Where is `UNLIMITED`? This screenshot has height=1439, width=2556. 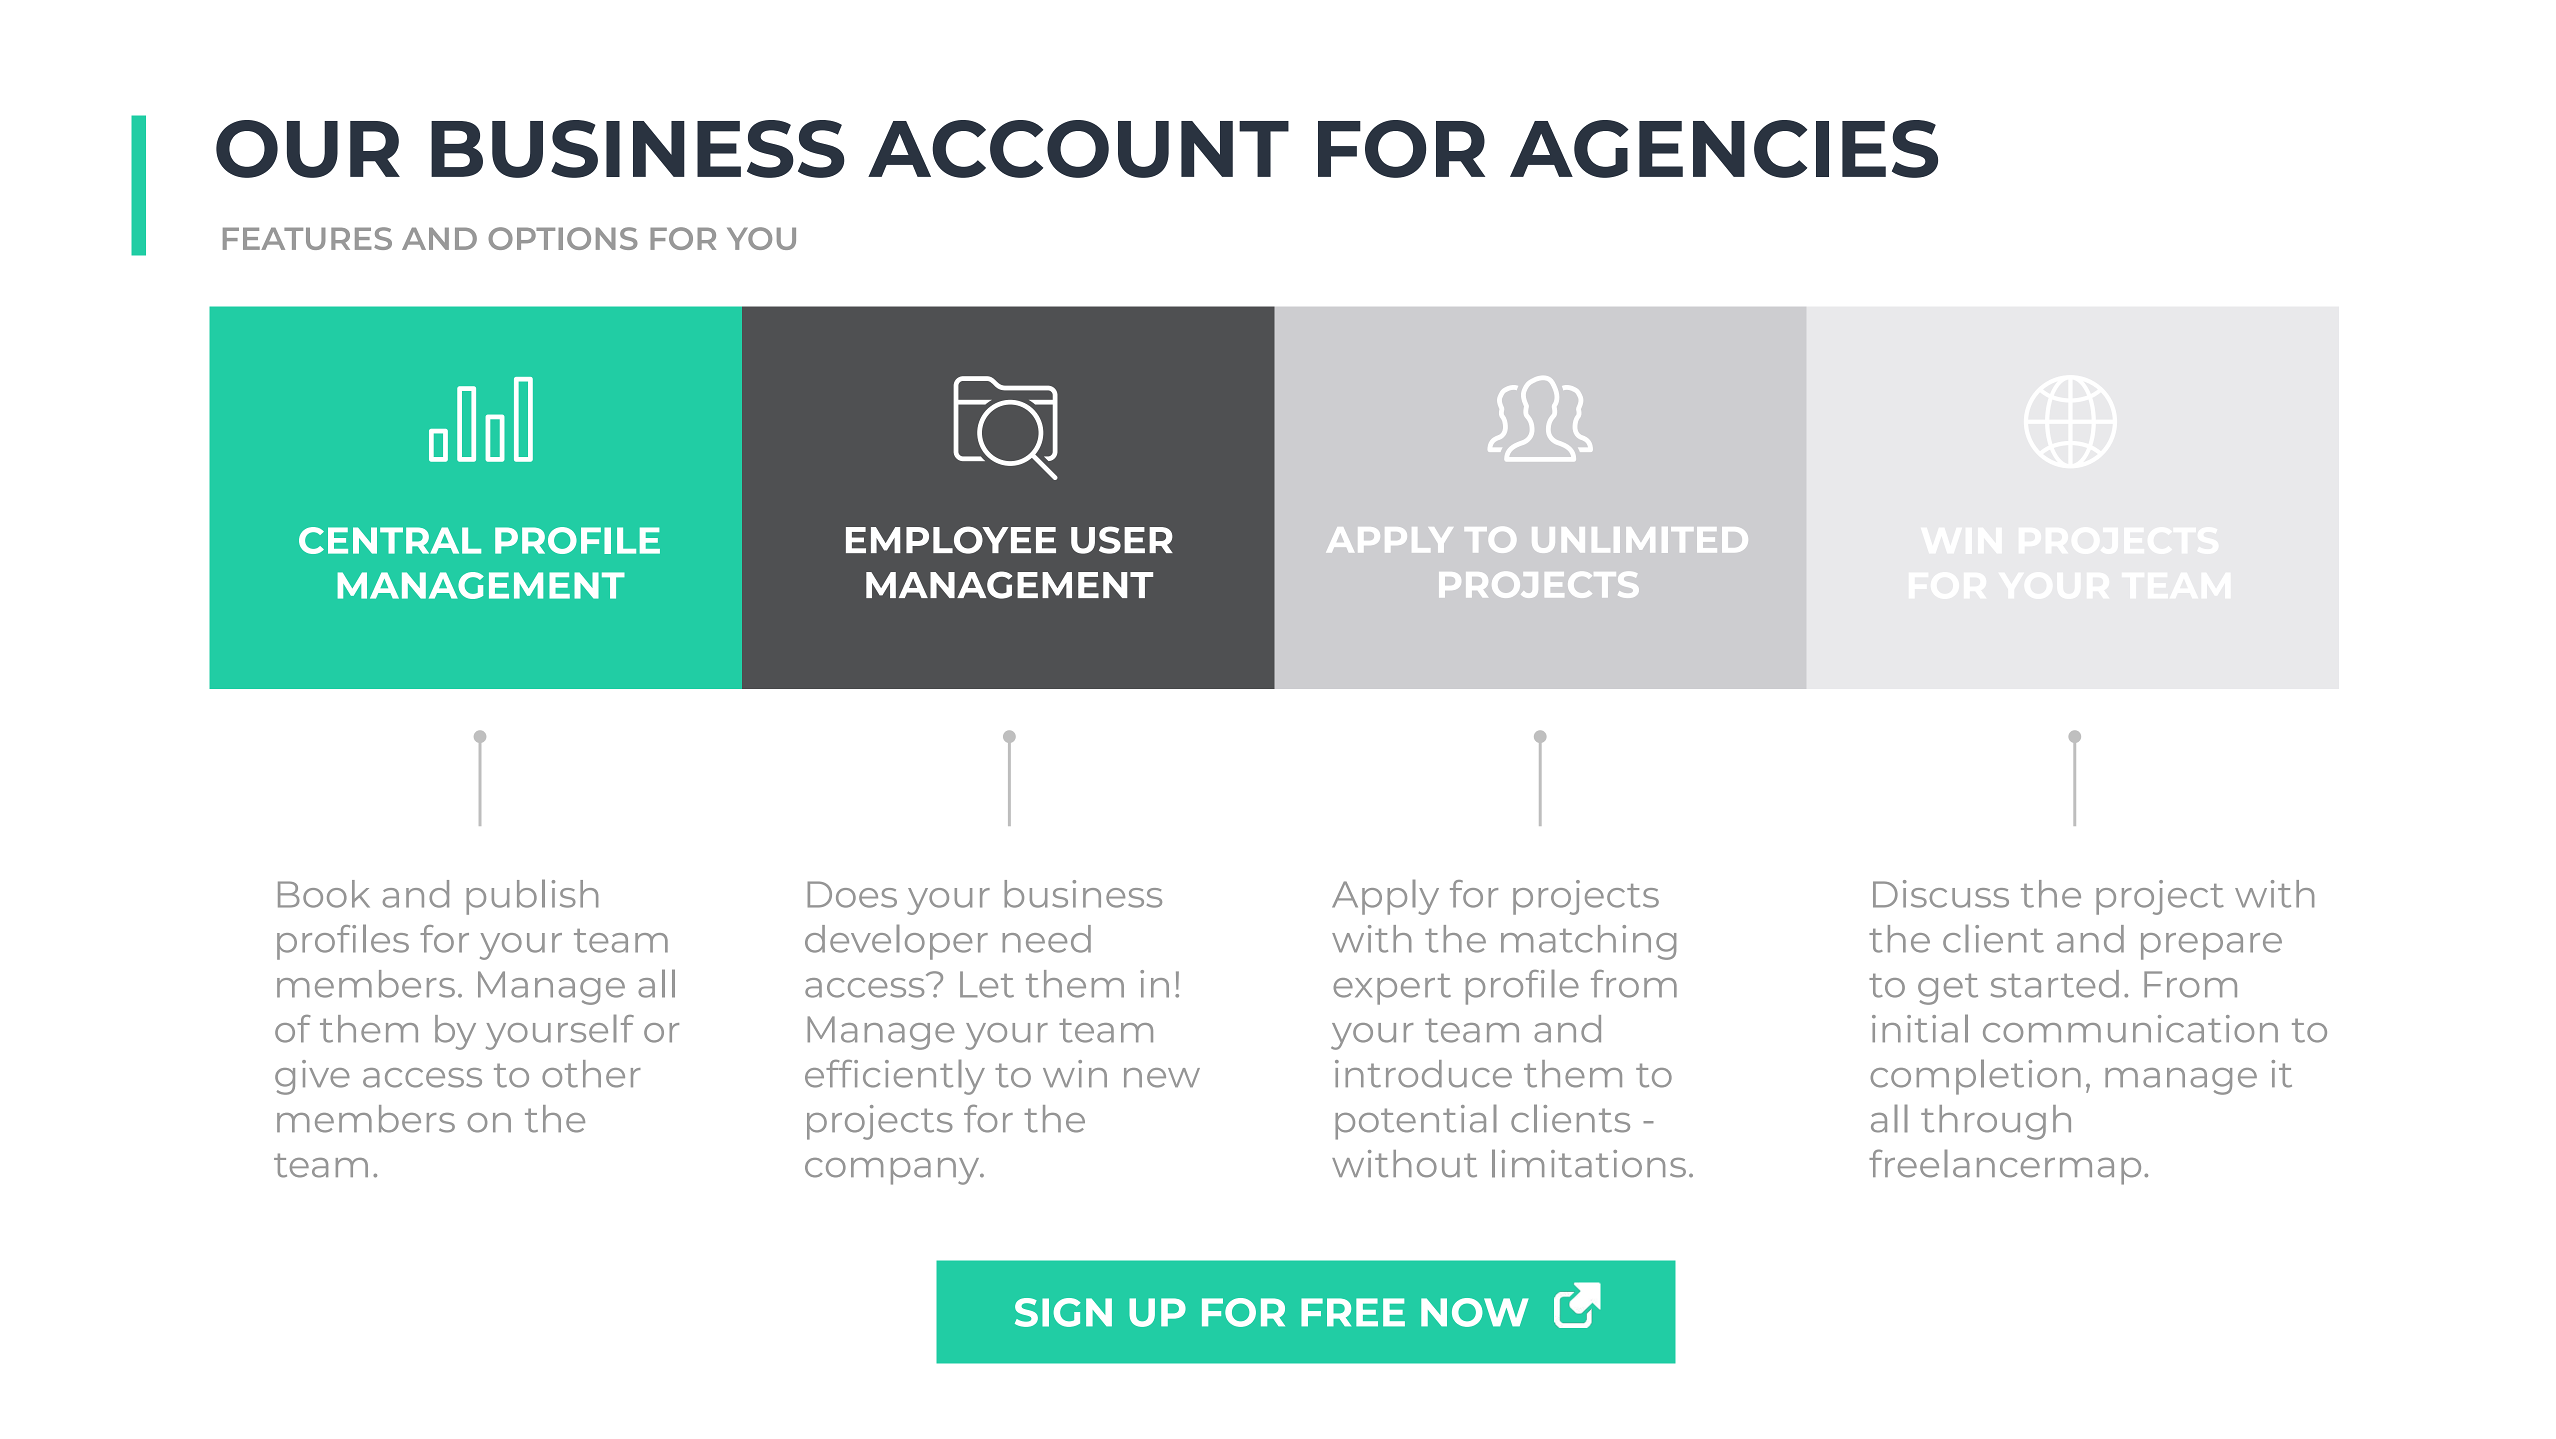
UNLIMITED is located at coordinates (1640, 540).
